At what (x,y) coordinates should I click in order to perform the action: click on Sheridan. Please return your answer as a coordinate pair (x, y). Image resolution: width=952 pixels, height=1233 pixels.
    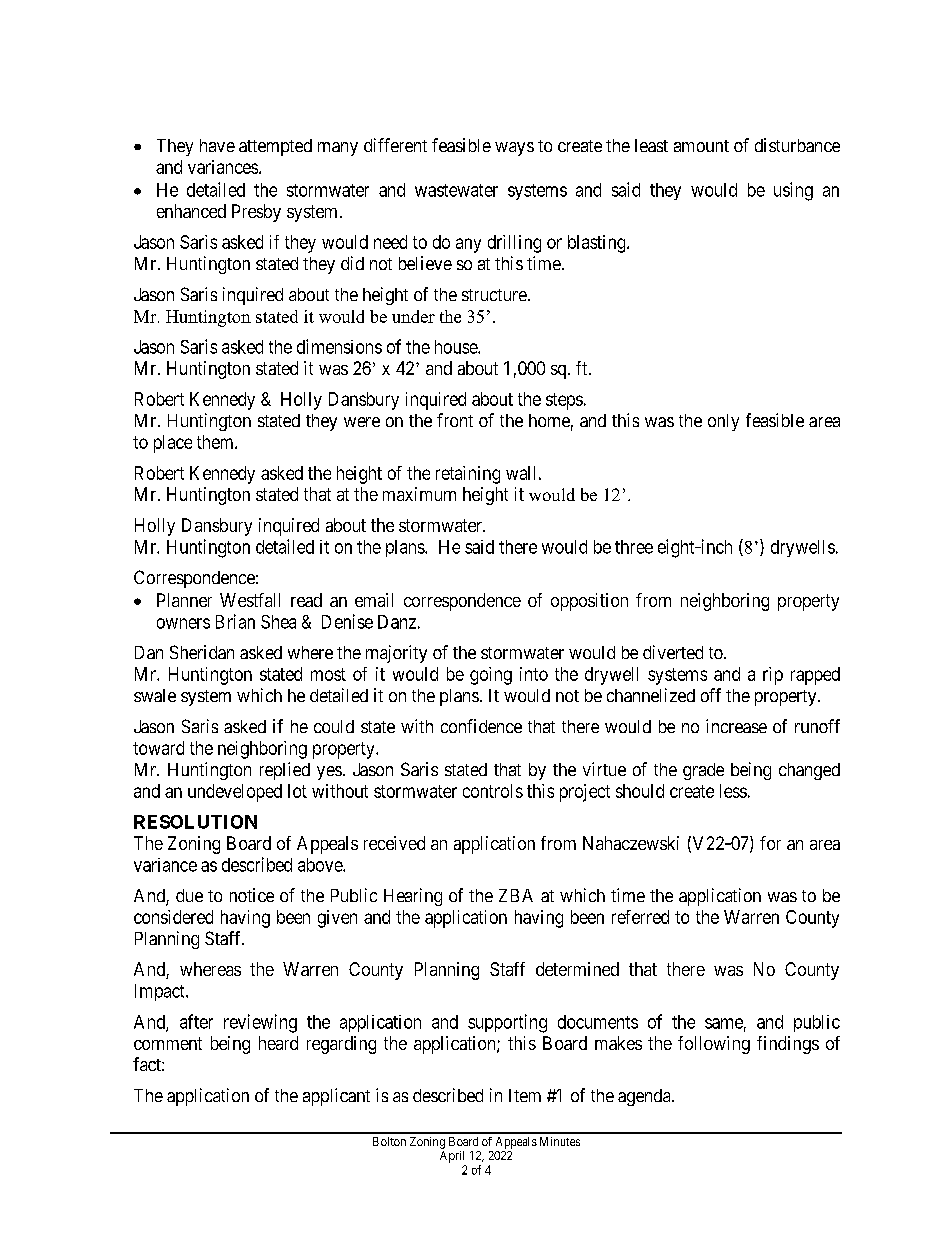
    Looking at the image, I should click on (202, 652).
